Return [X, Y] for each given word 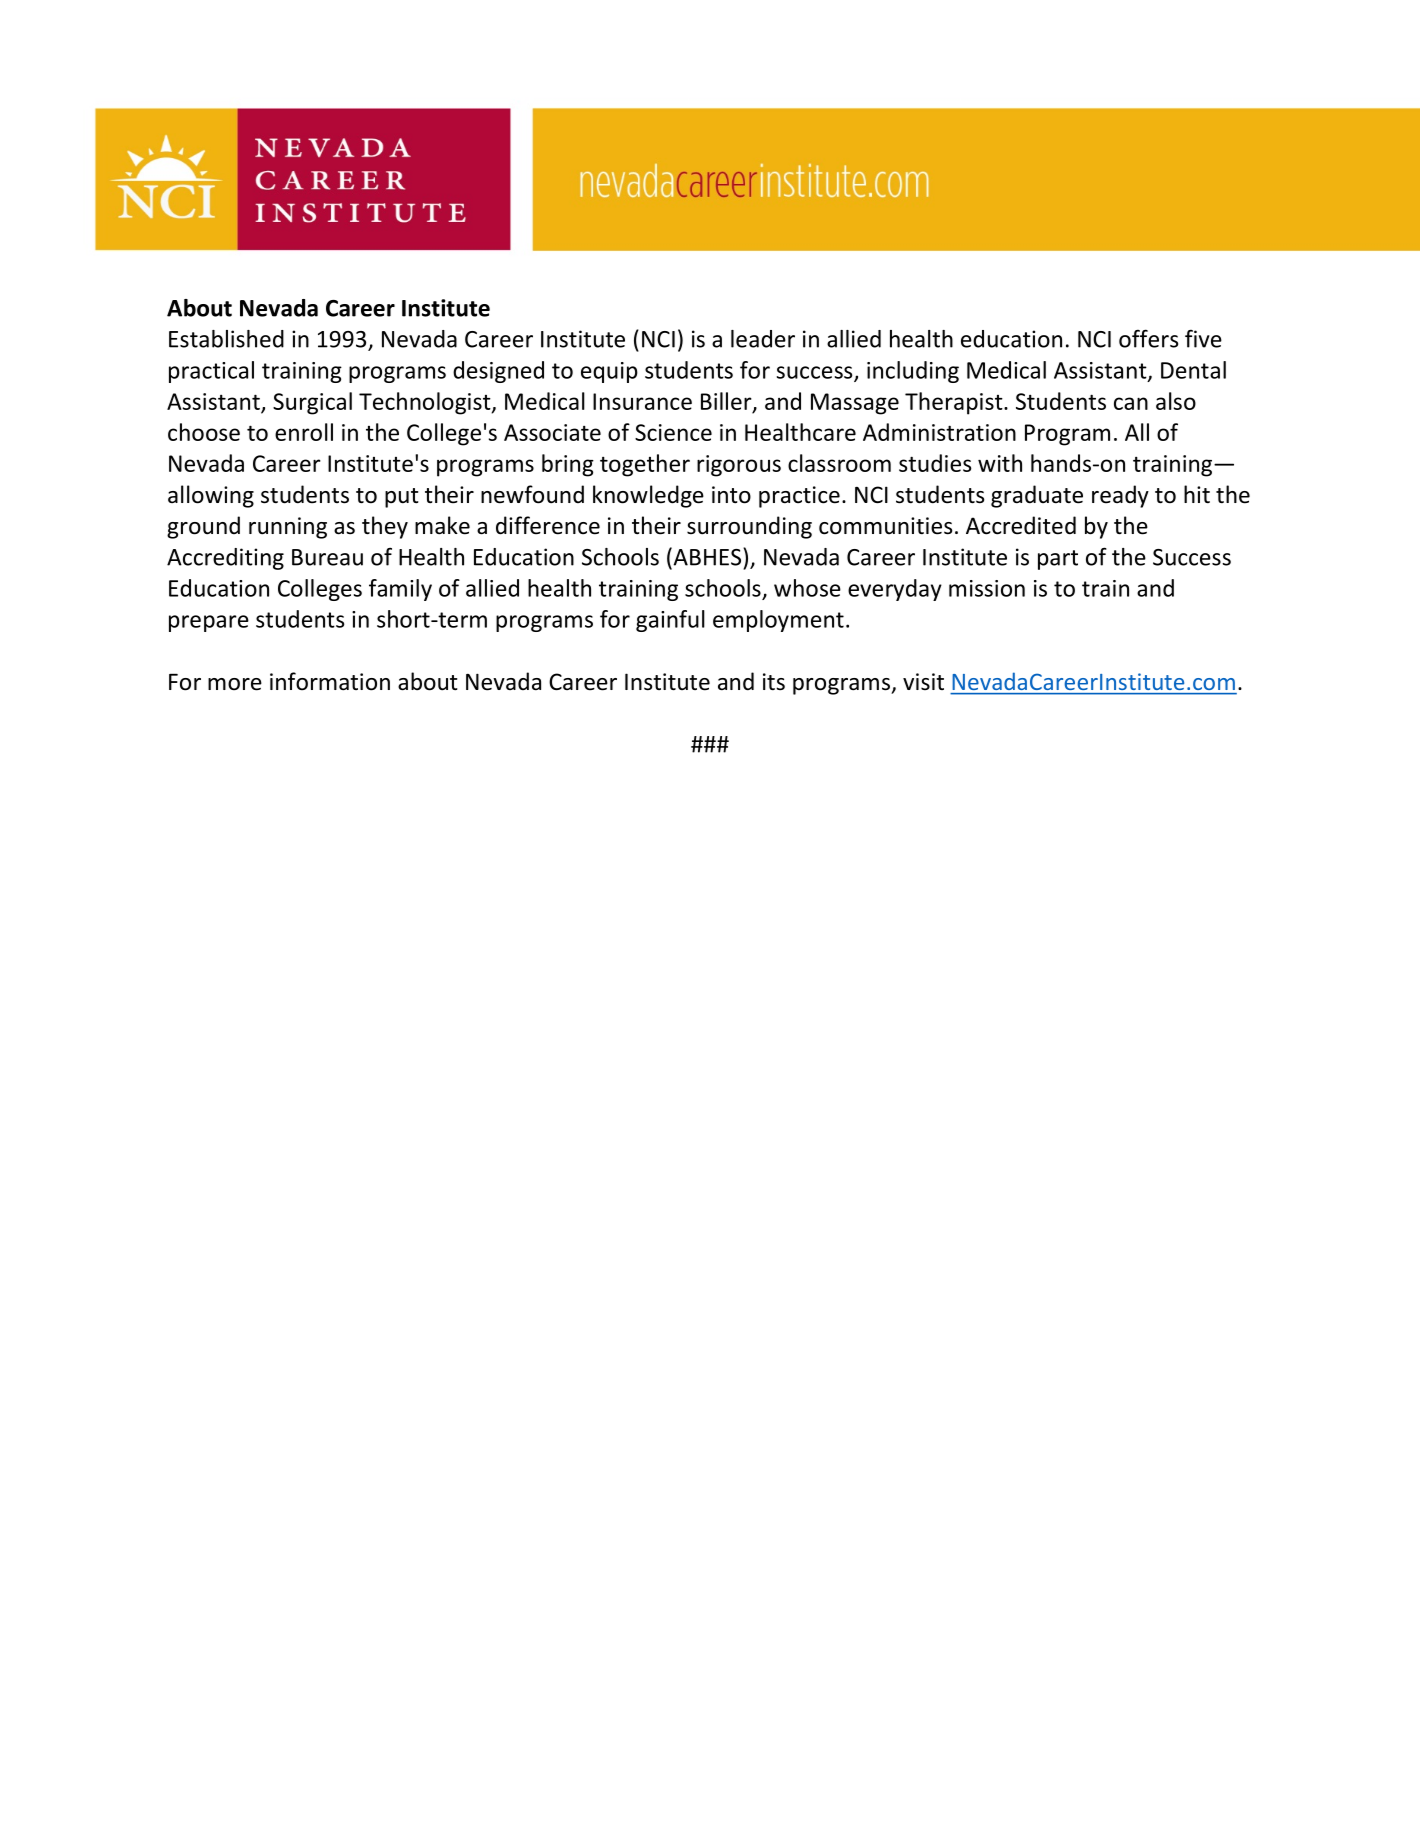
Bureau [327, 557]
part [1058, 560]
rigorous [739, 466]
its [774, 682]
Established [226, 339]
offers [1148, 338]
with [1000, 463]
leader [763, 339]
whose [807, 588]
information [330, 681]
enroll [304, 432]
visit [923, 681]
